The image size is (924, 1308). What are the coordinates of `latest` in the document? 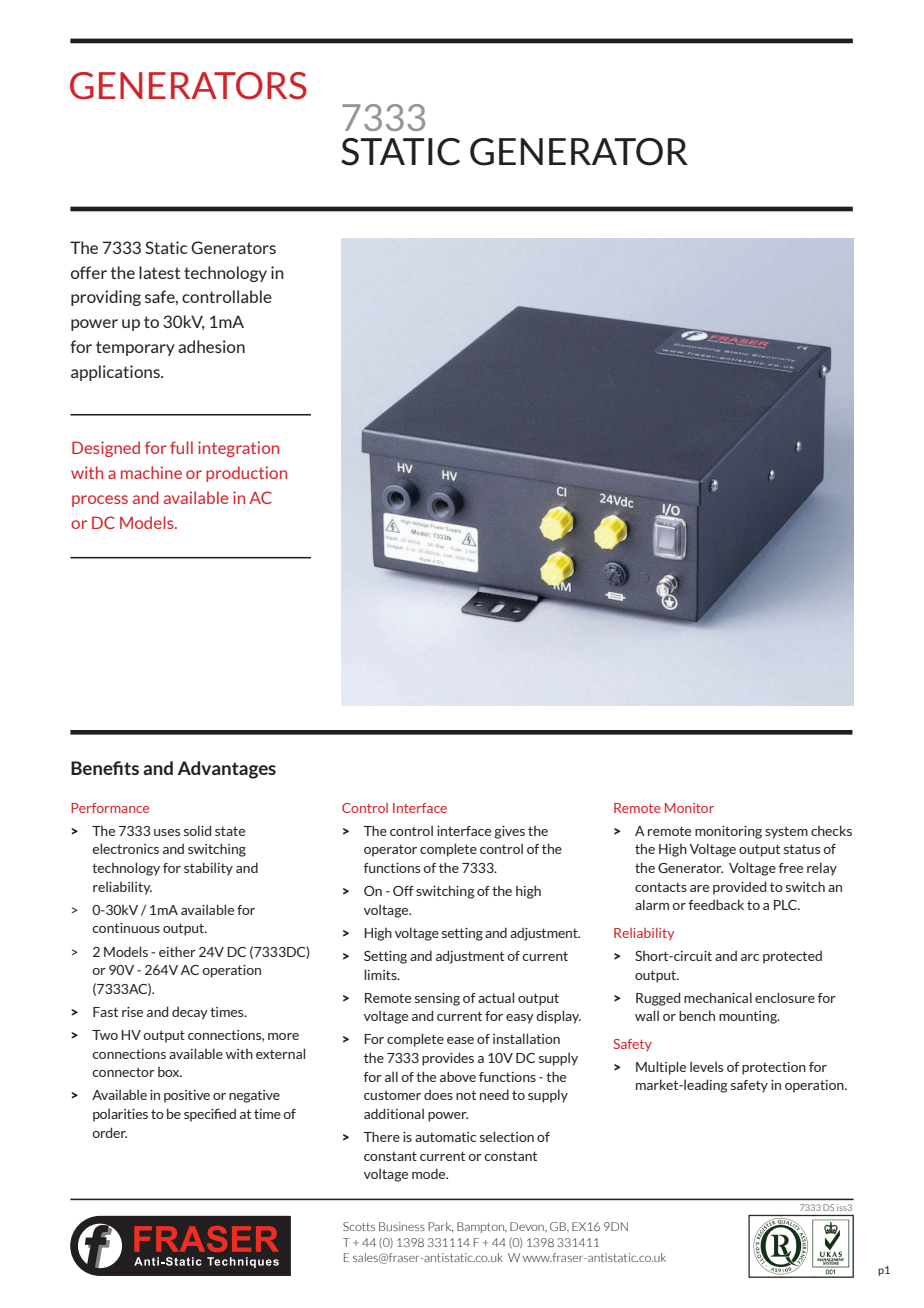 It's located at (159, 272).
